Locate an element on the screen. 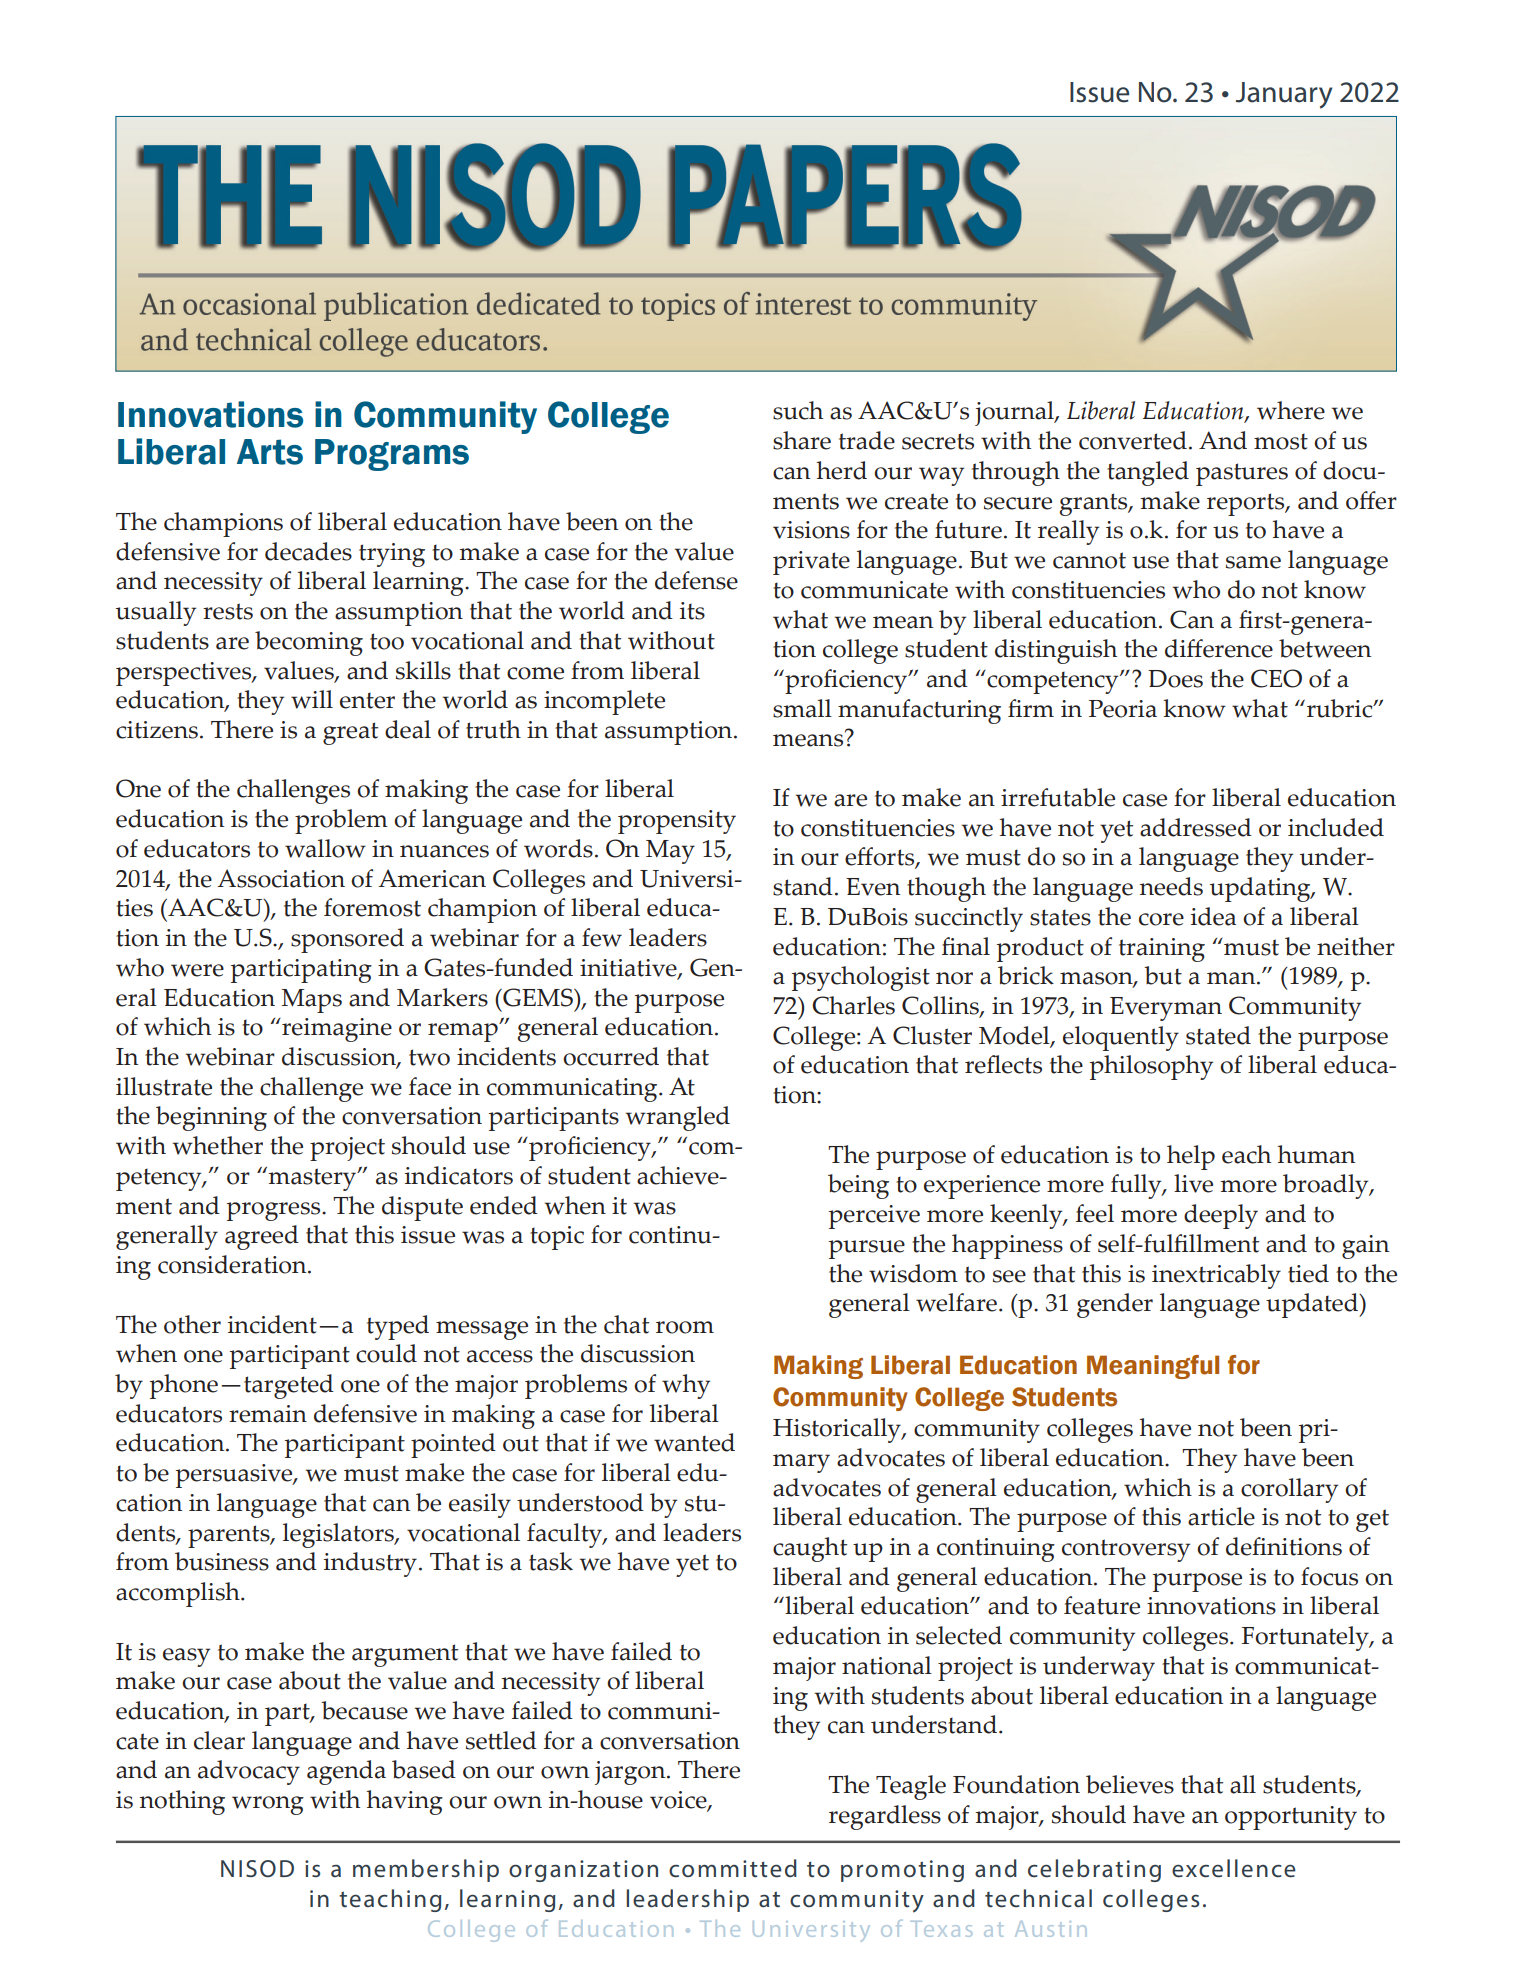 This screenshot has height=1962, width=1516. such is located at coordinates (798, 410).
